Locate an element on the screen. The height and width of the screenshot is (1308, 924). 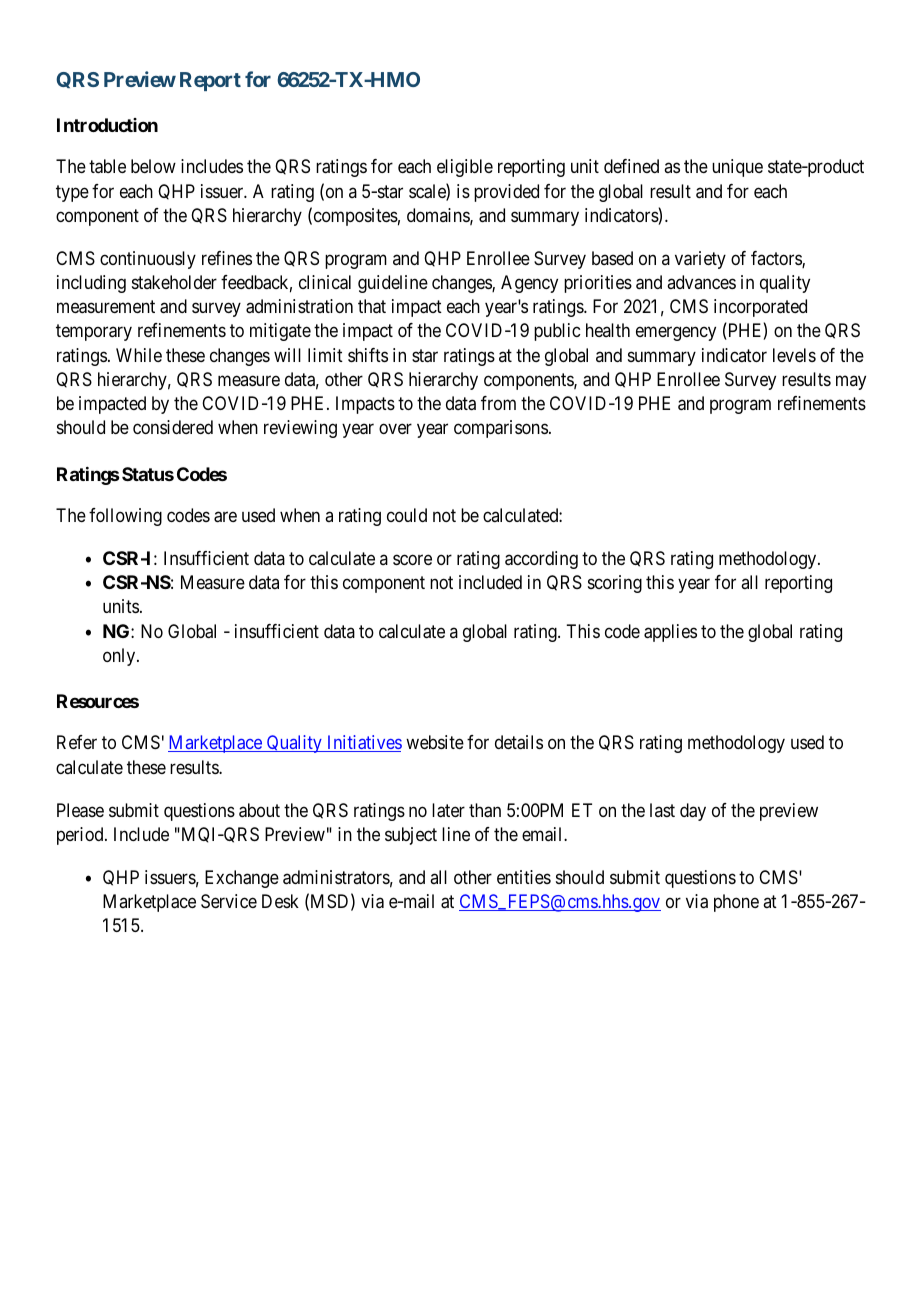
While is located at coordinates (139, 355).
